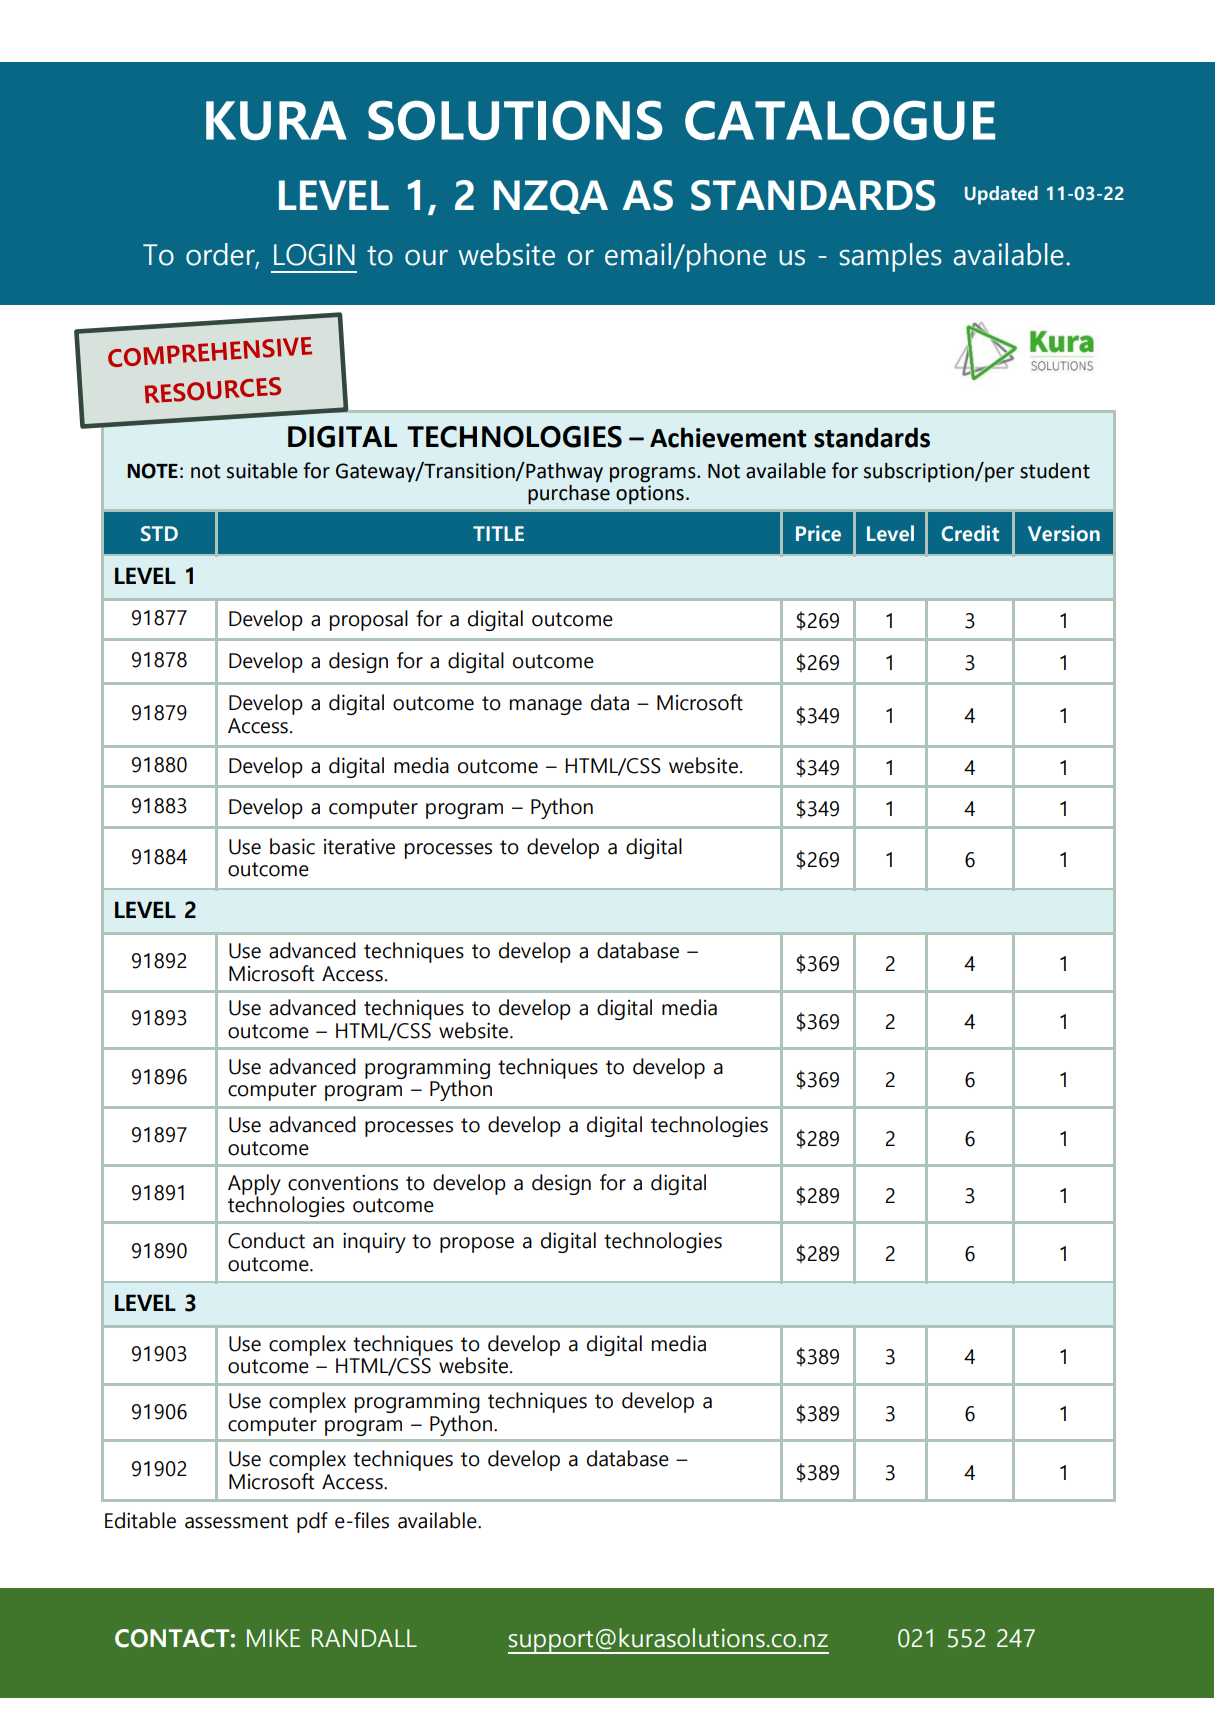  What do you see at coordinates (292, 846) in the screenshot?
I see `basic` at bounding box center [292, 846].
